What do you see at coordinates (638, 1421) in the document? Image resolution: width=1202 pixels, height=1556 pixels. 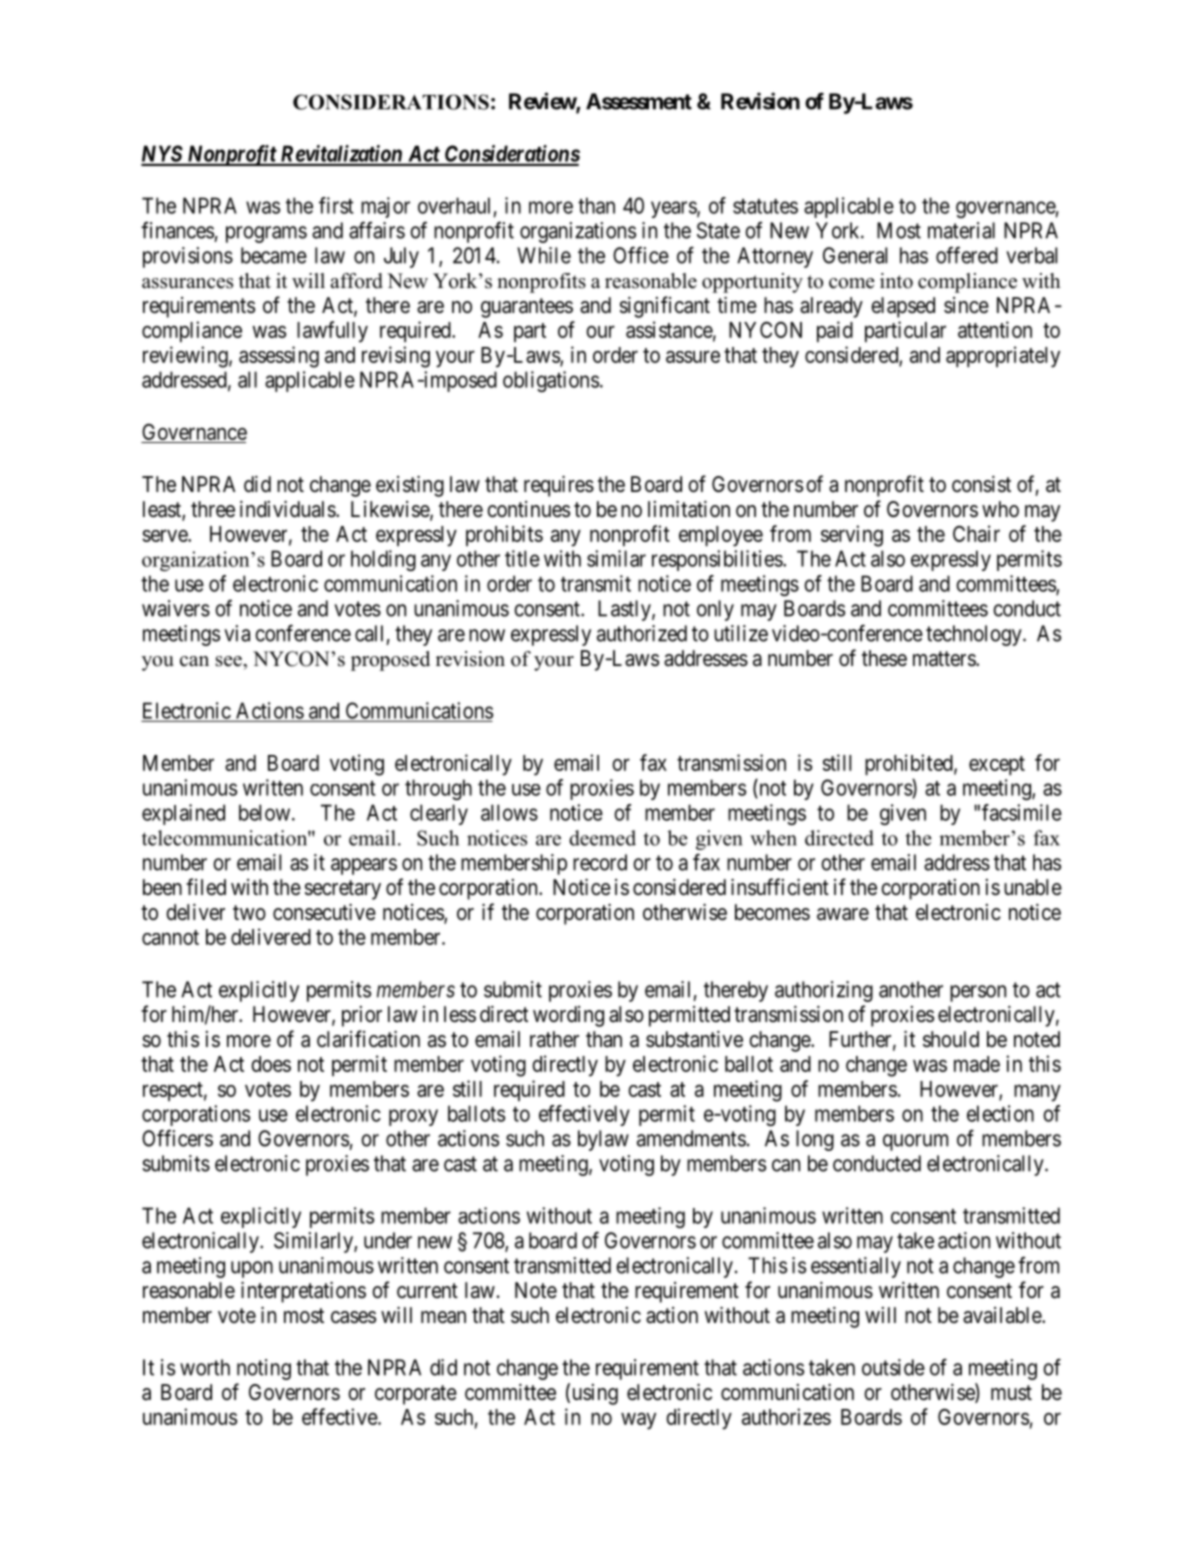 I see `way` at bounding box center [638, 1421].
